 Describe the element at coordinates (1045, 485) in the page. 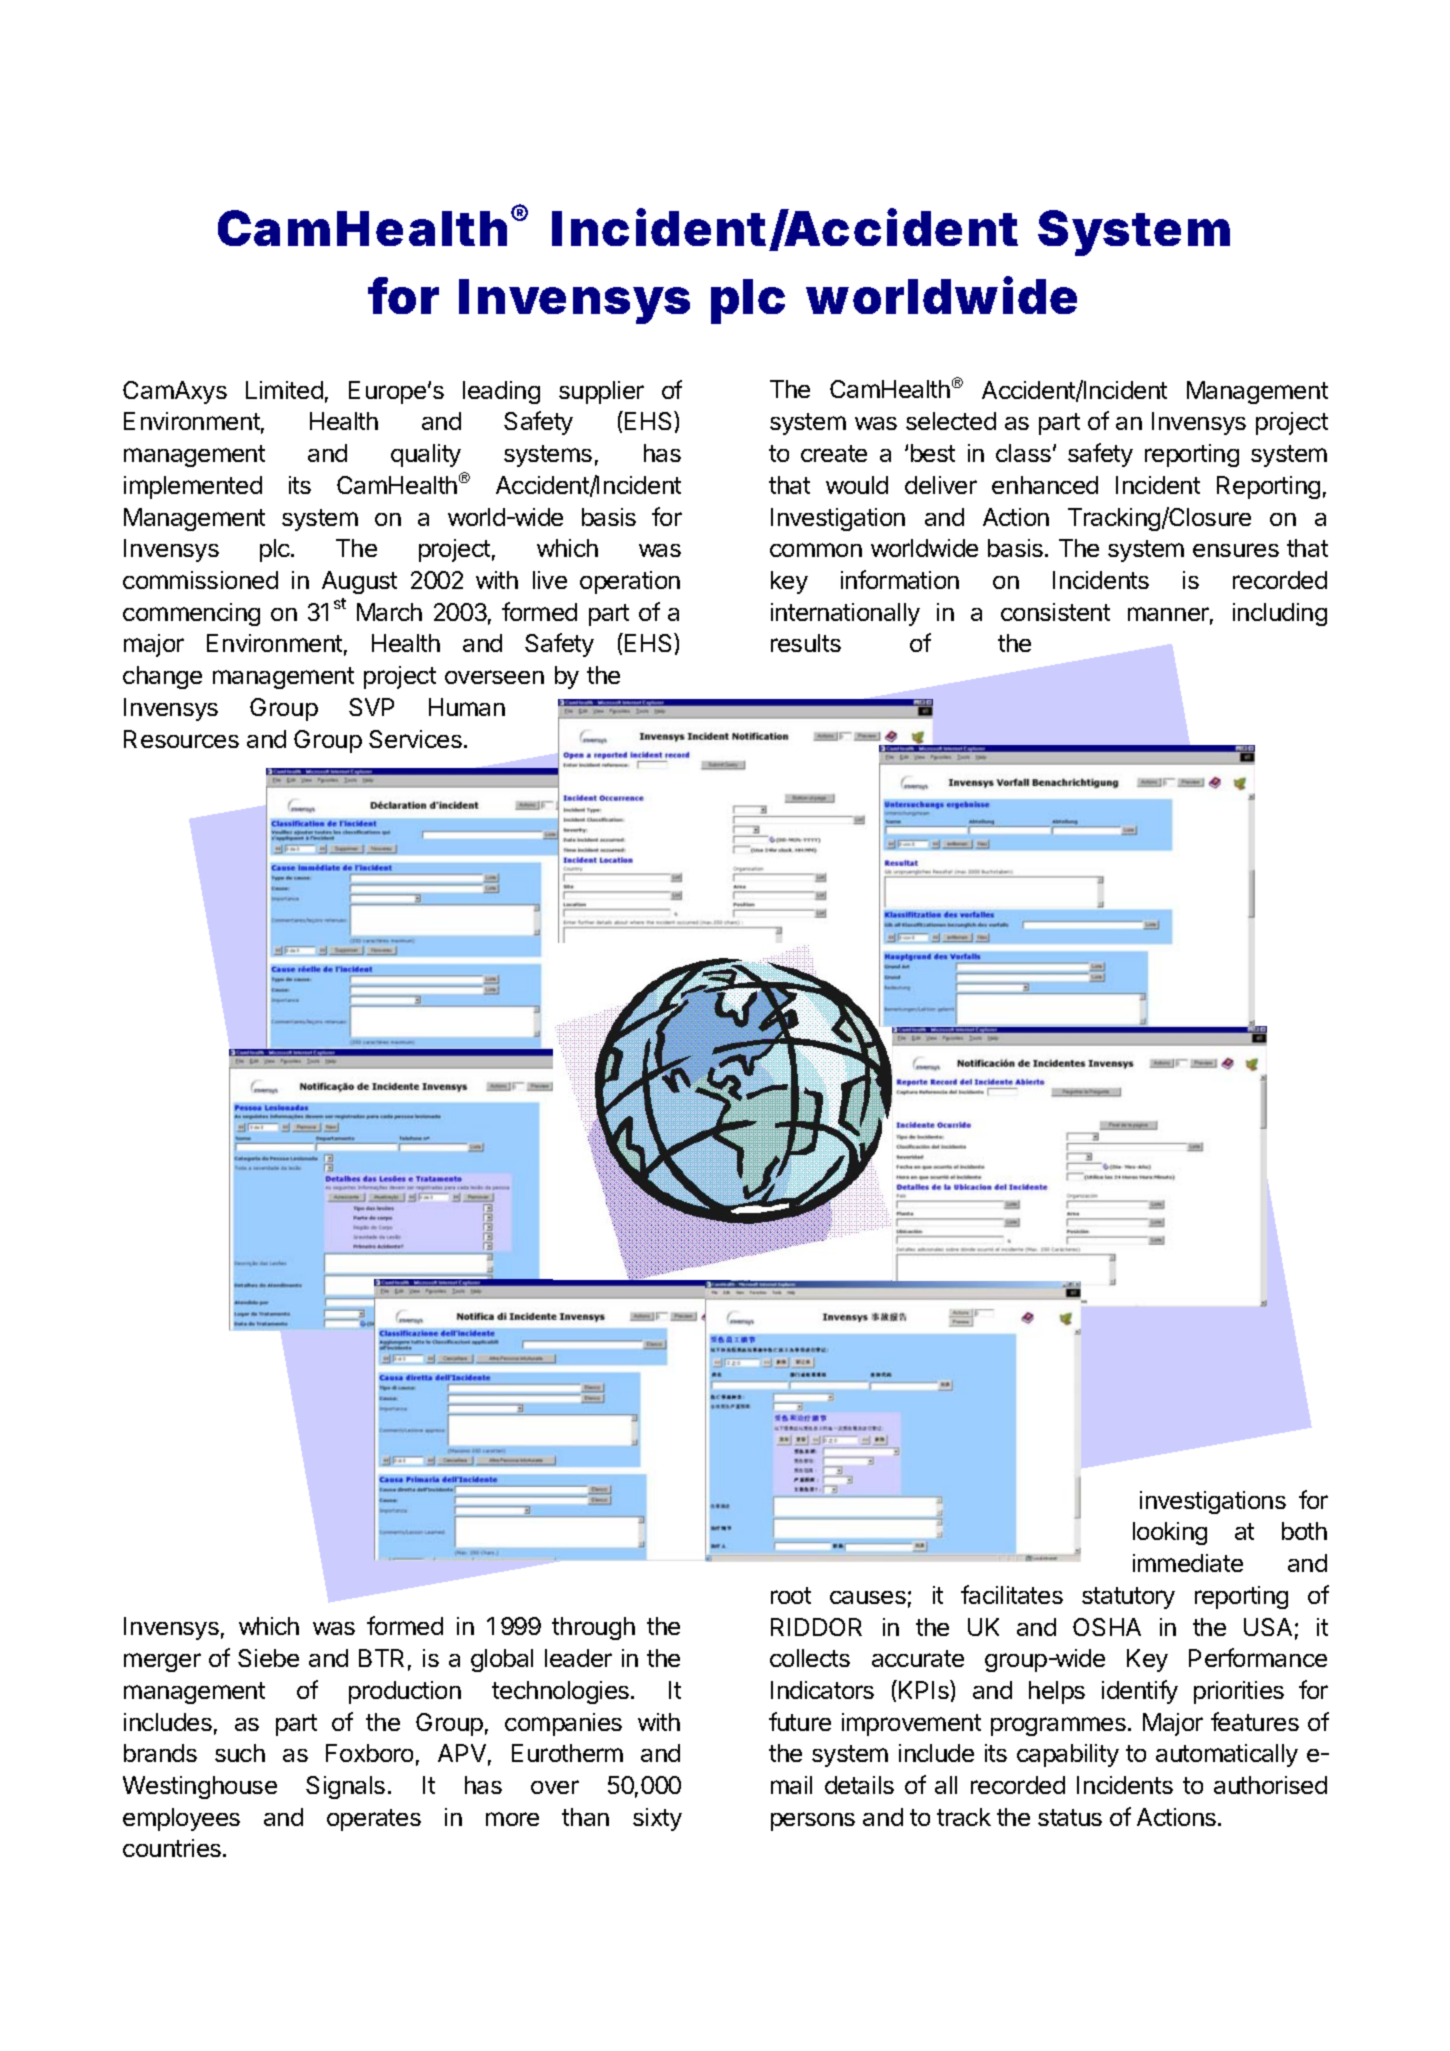

I see `enhanced` at that location.
